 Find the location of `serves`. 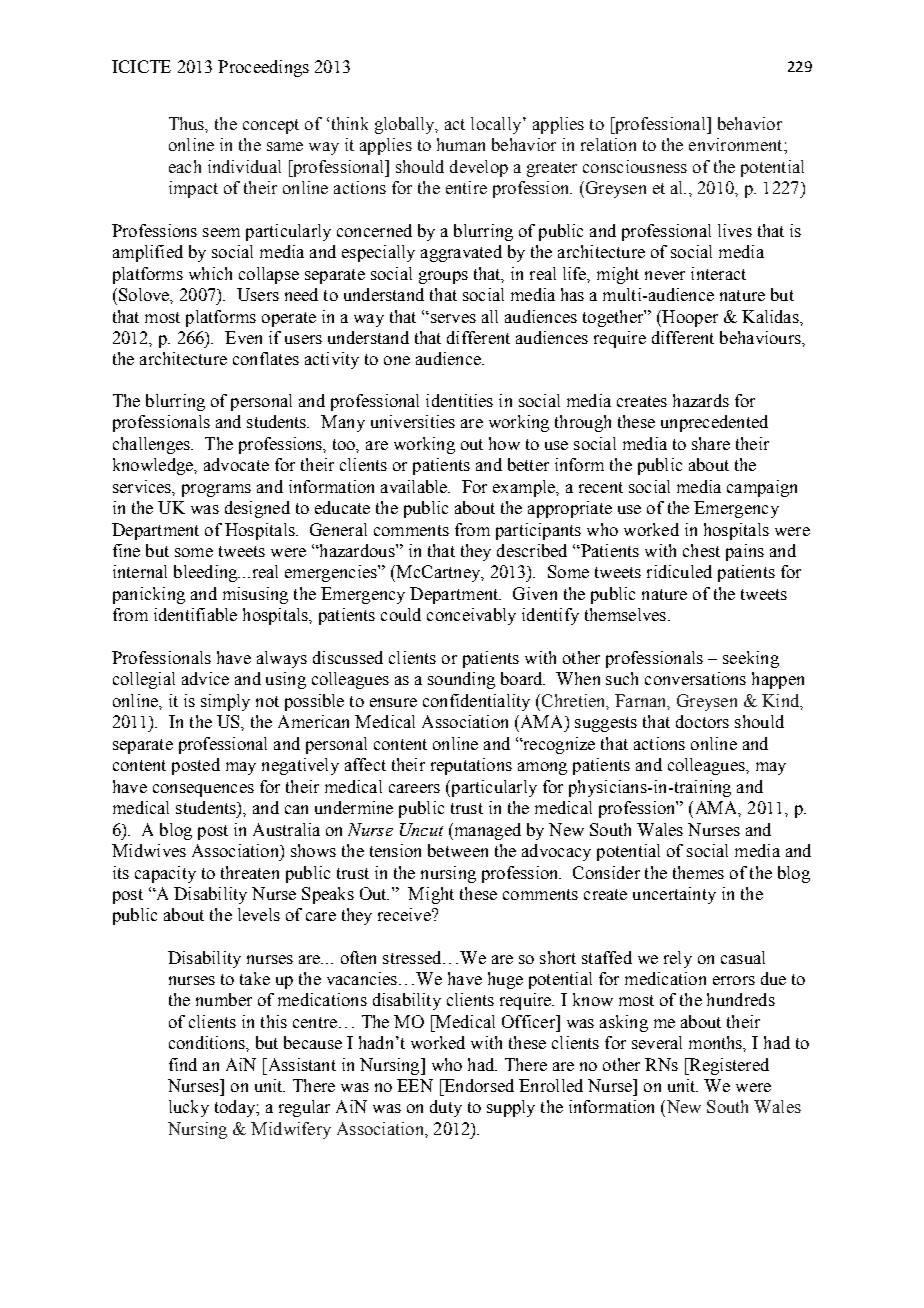

serves is located at coordinates (452, 318).
